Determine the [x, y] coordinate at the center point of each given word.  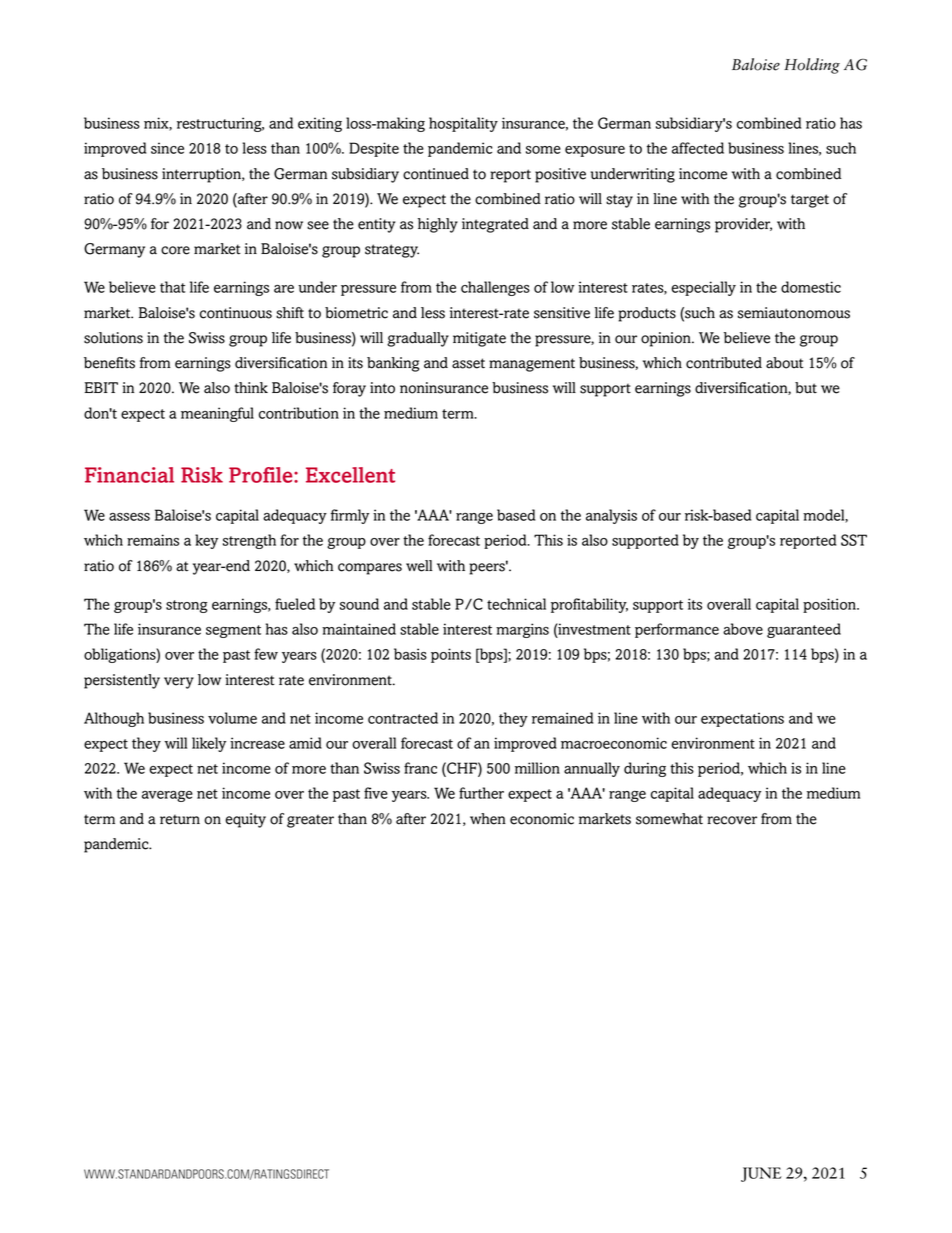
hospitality [463, 124]
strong [187, 606]
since [167, 148]
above [743, 629]
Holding [812, 66]
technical [516, 604]
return [180, 819]
